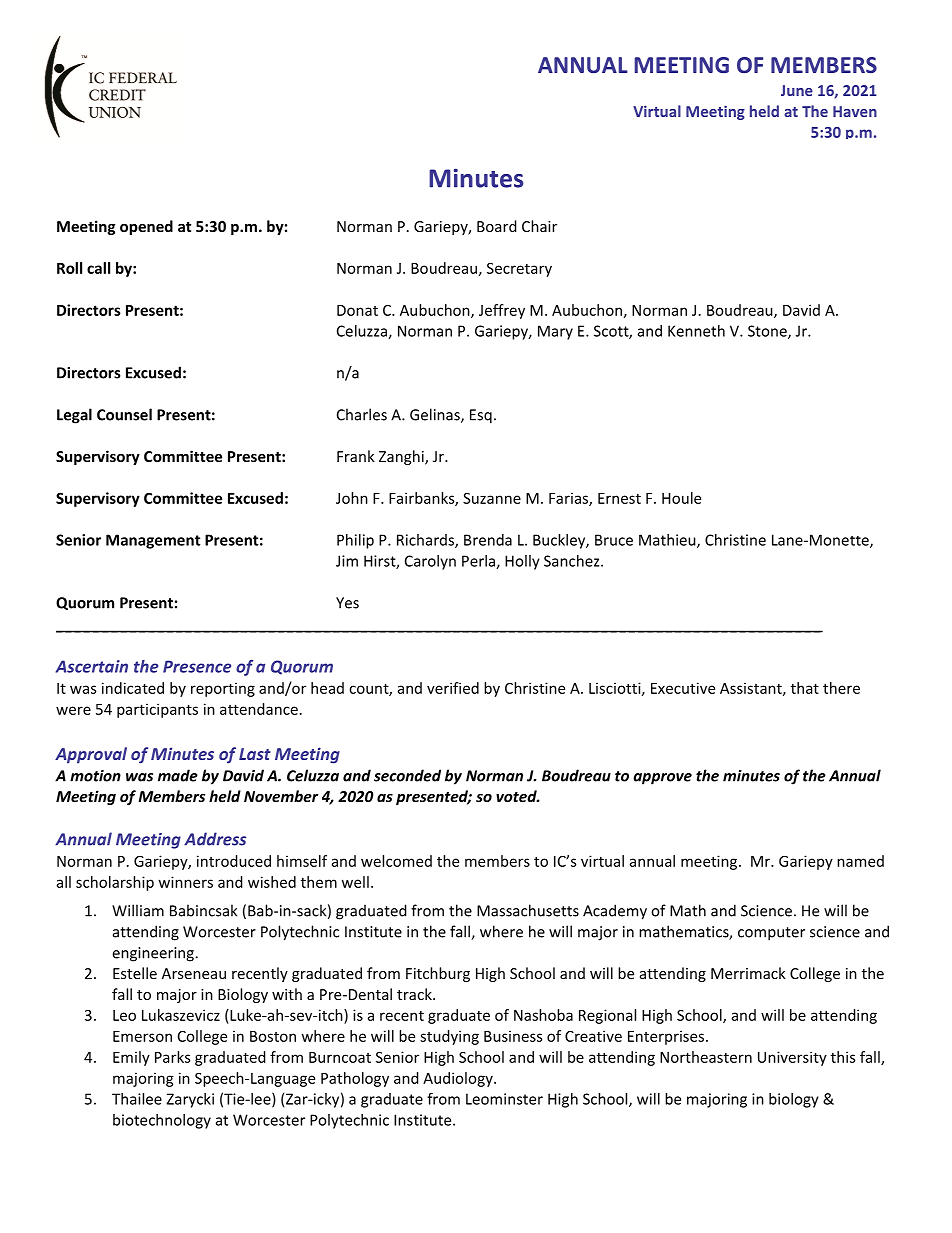  I want to click on Presence, so click(197, 666).
